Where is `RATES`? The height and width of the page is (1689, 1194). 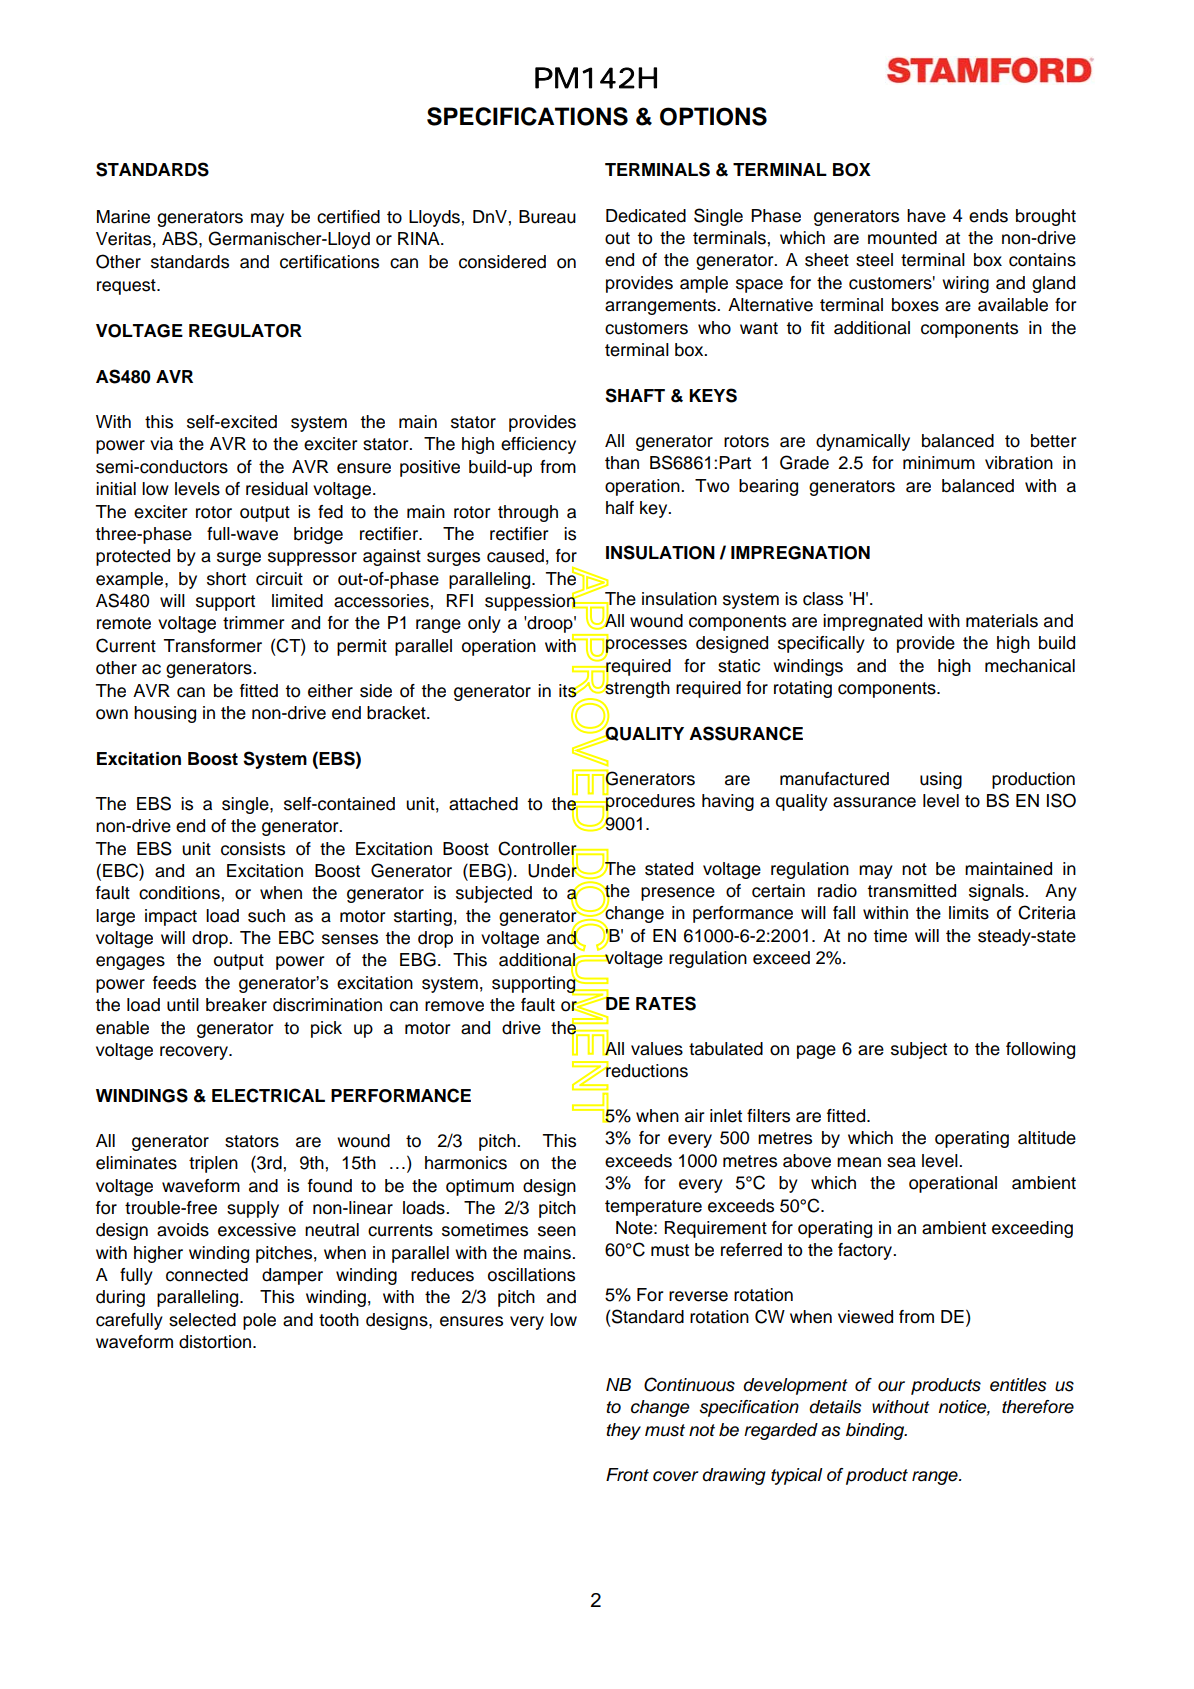 RATES is located at coordinates (666, 1003).
